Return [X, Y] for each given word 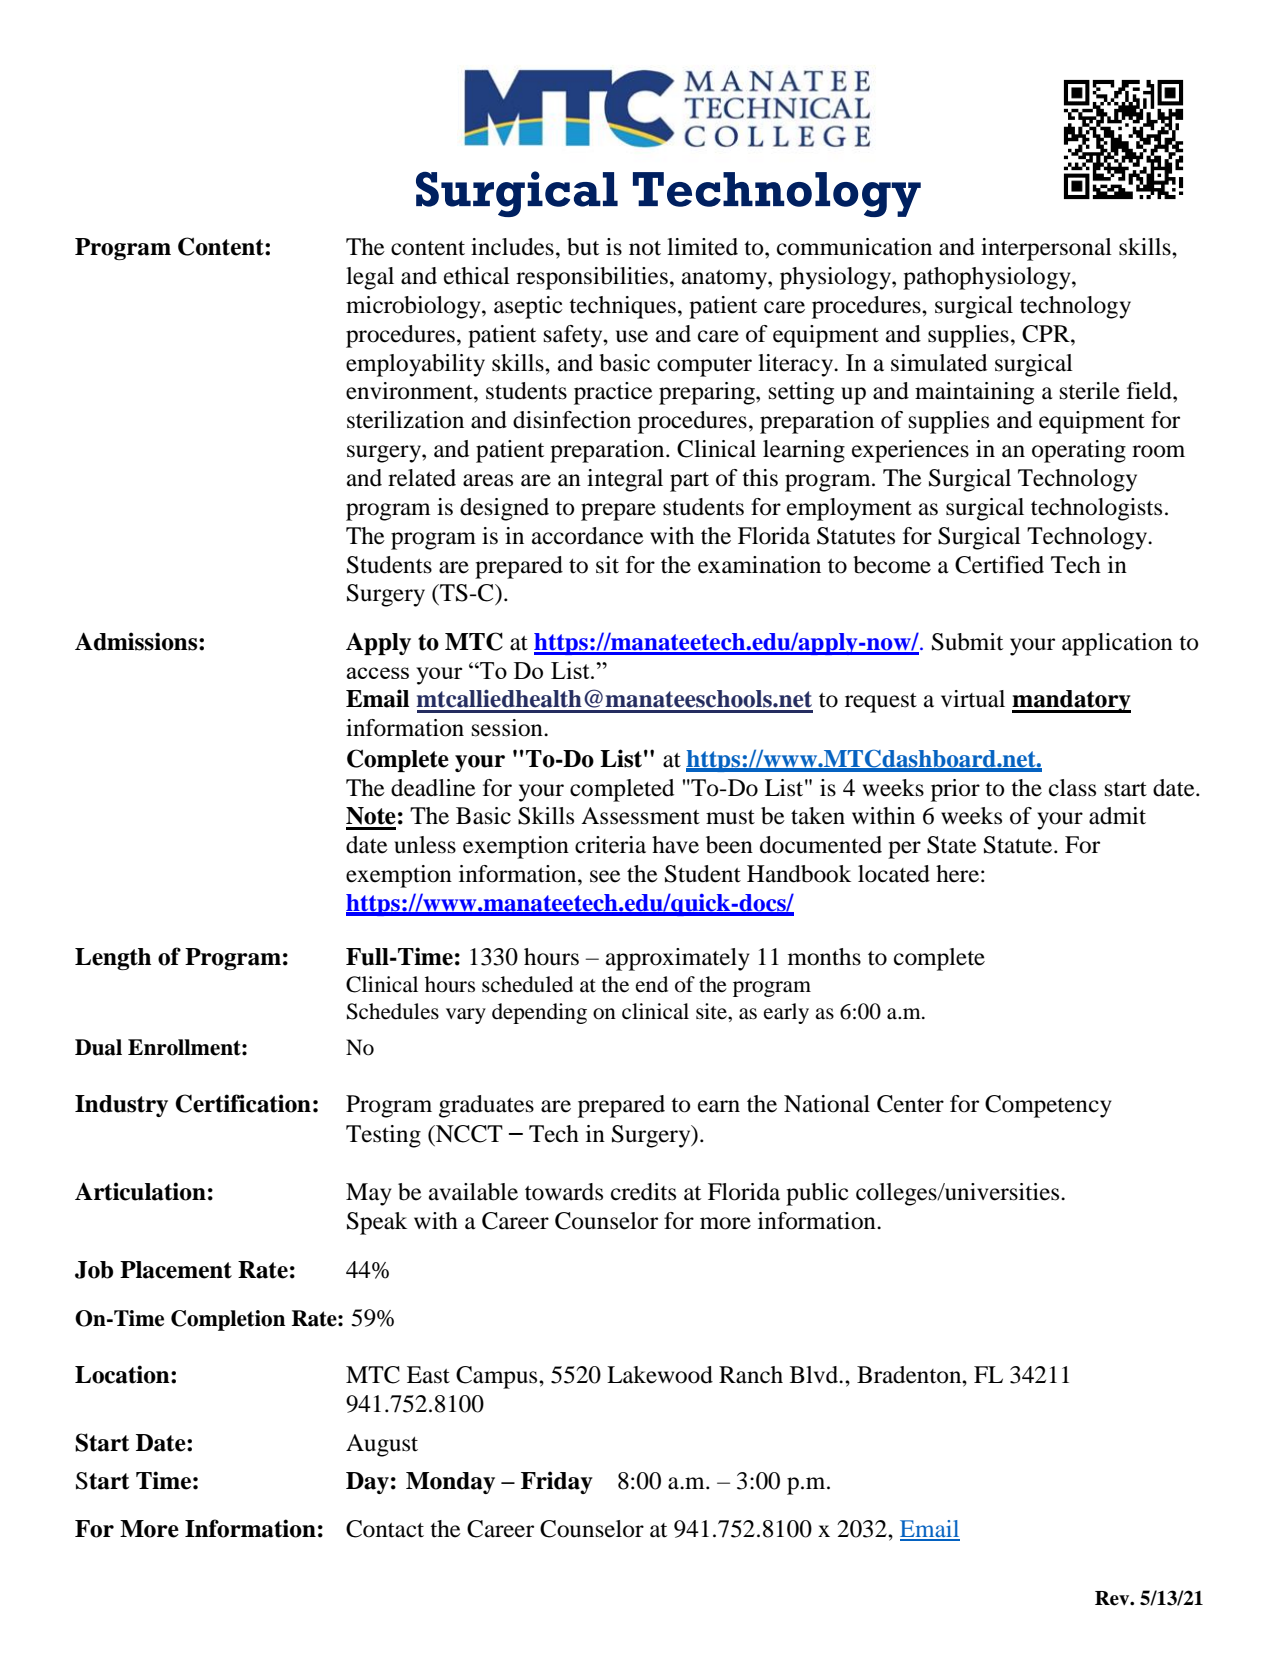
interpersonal [1046, 249]
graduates [486, 1106]
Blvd [815, 1375]
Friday [557, 1482]
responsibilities [592, 278]
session [508, 728]
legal [370, 278]
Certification [243, 1103]
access [377, 673]
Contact [385, 1529]
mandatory [1071, 701]
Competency [1048, 1106]
